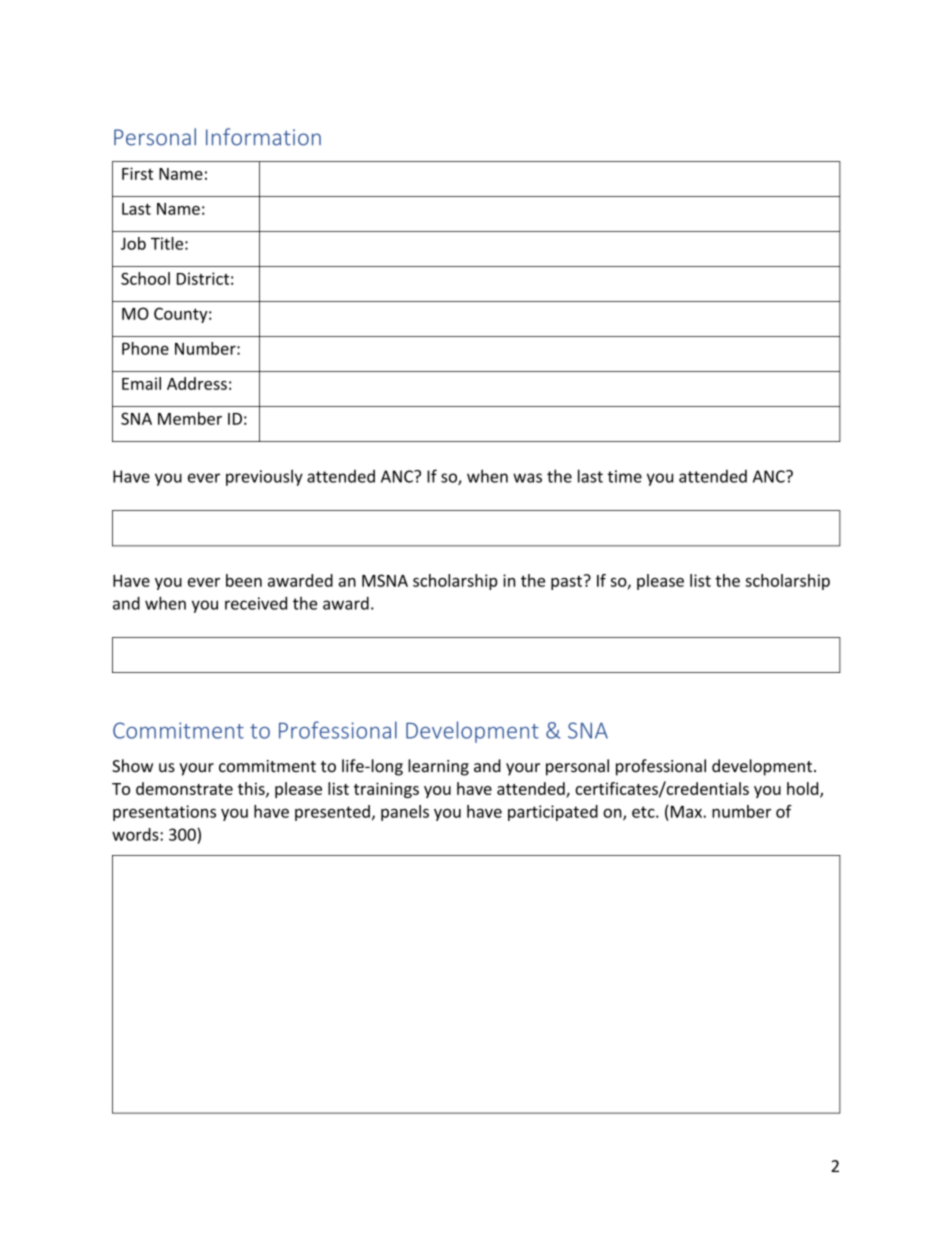 Image resolution: width=952 pixels, height=1233 pixels. I want to click on Phone, so click(145, 348).
